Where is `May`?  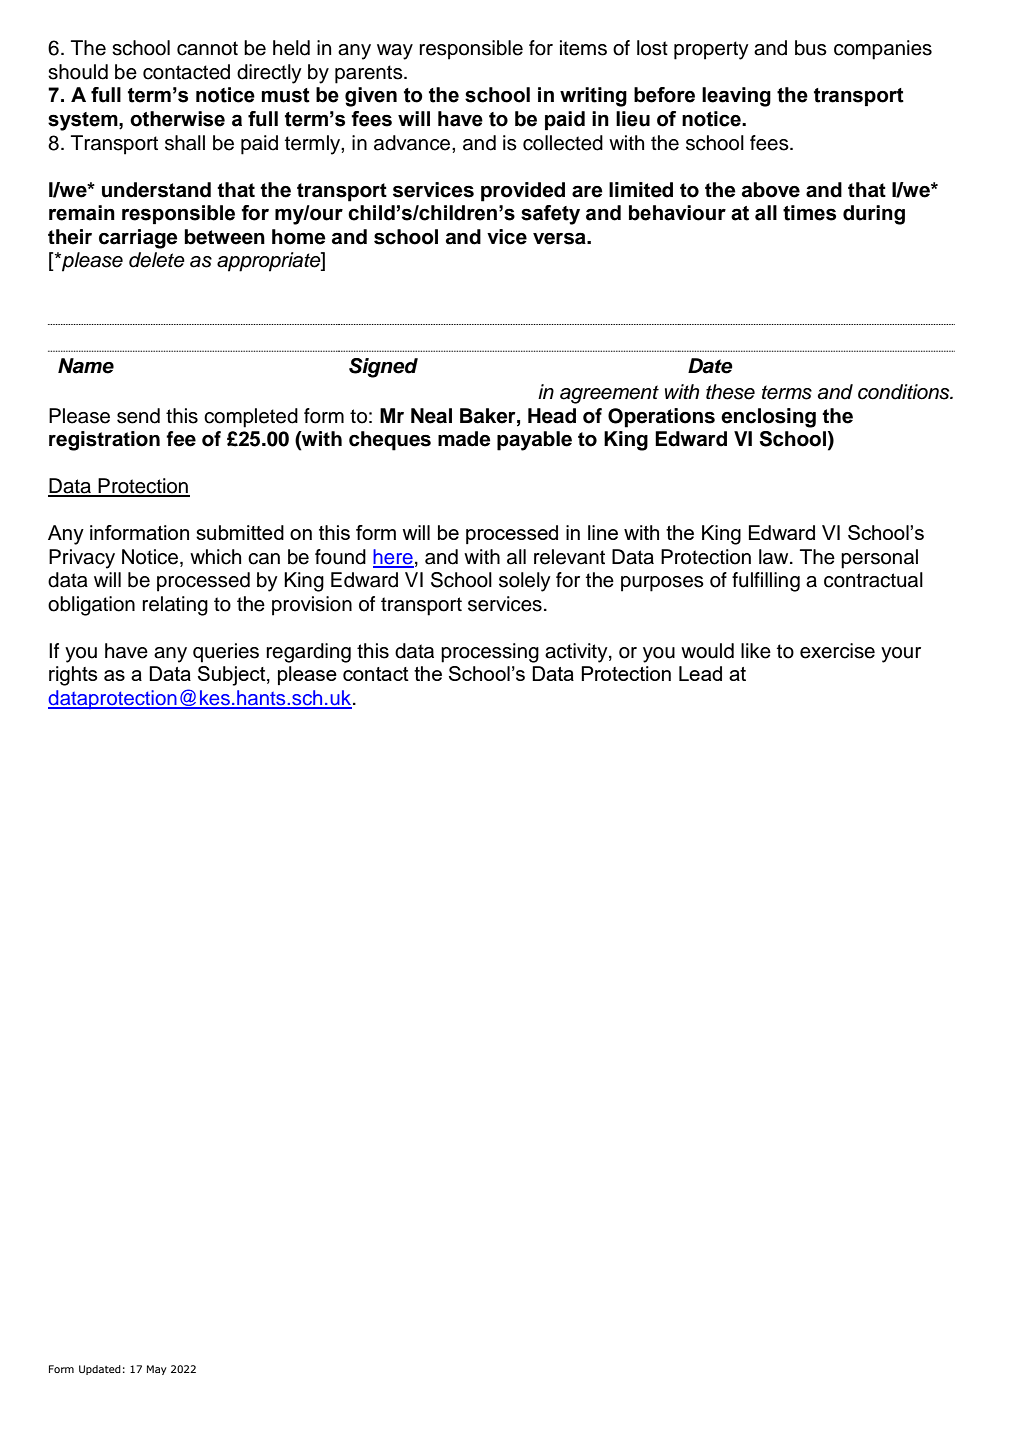 May is located at coordinates (157, 1370).
